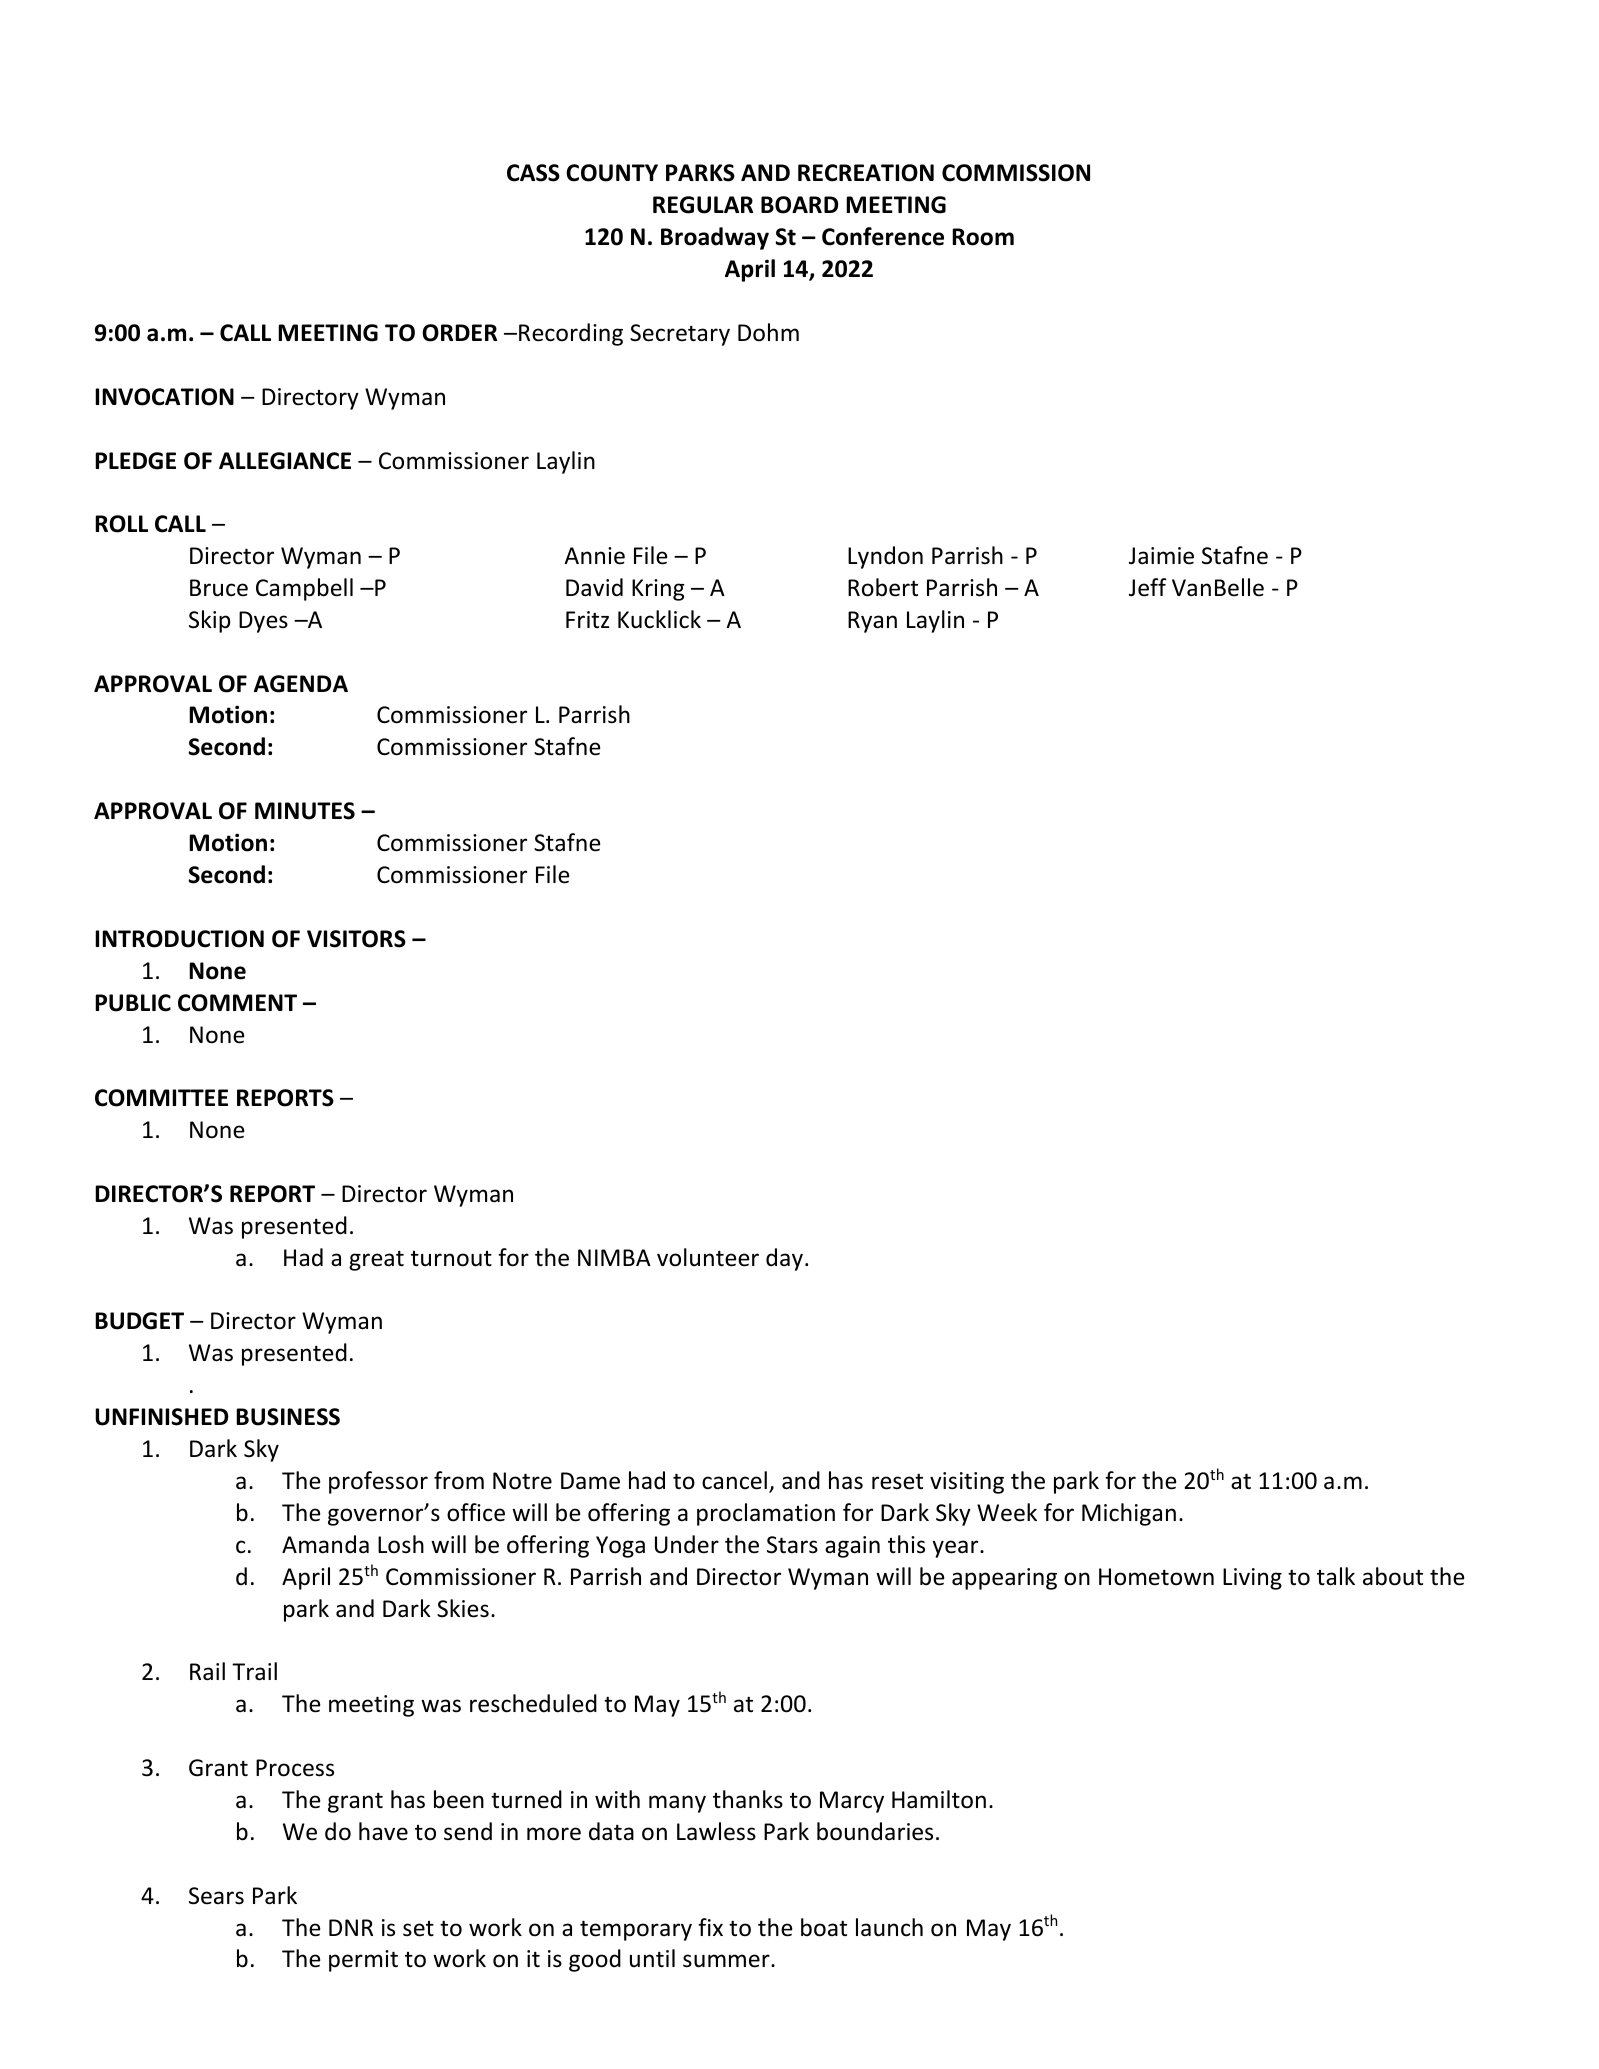 The width and height of the screenshot is (1599, 2069). What do you see at coordinates (459, 333) in the screenshot?
I see `ORDER` at bounding box center [459, 333].
